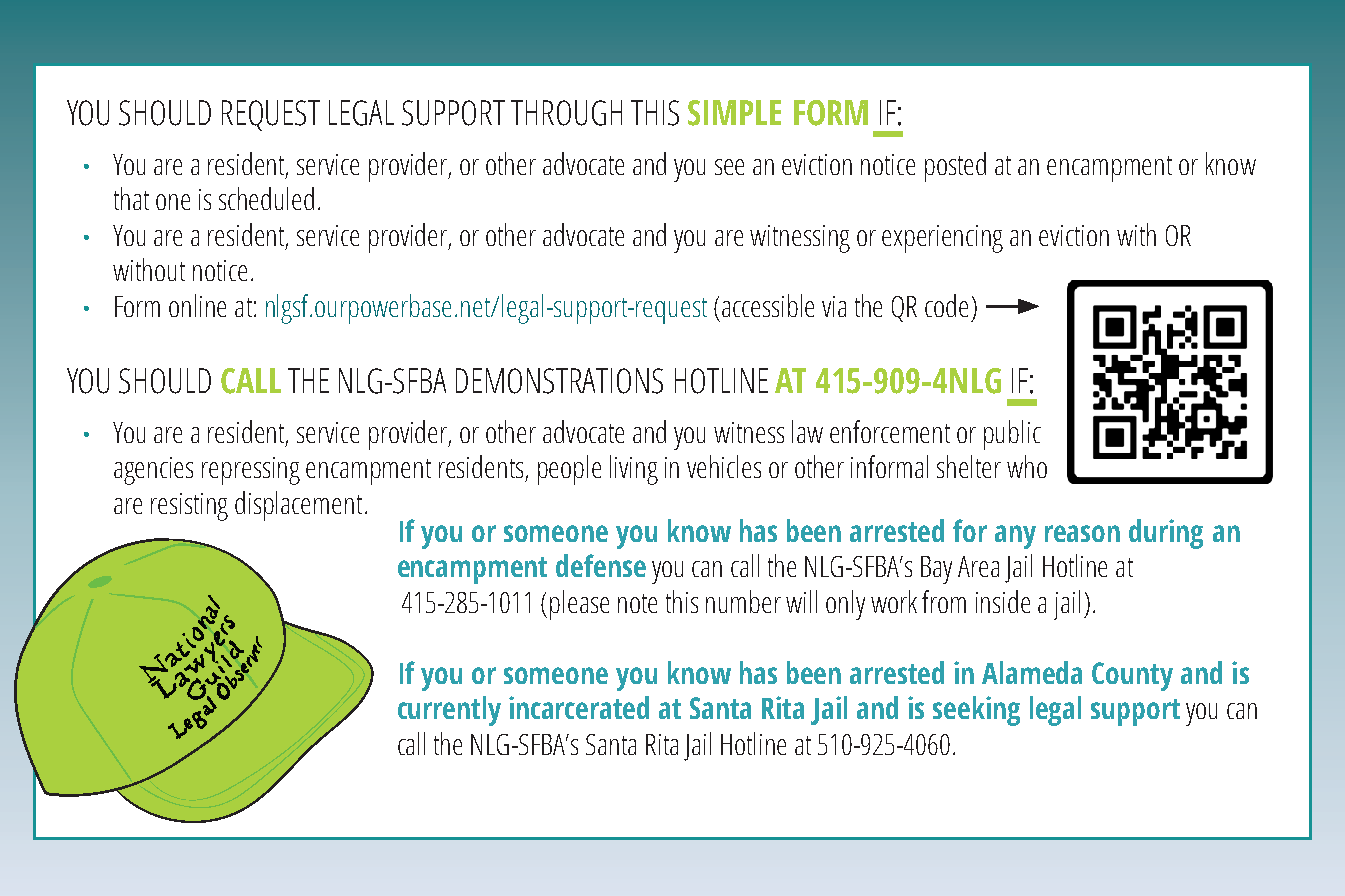  What do you see at coordinates (1032, 672) in the screenshot?
I see `Alameda` at bounding box center [1032, 672].
